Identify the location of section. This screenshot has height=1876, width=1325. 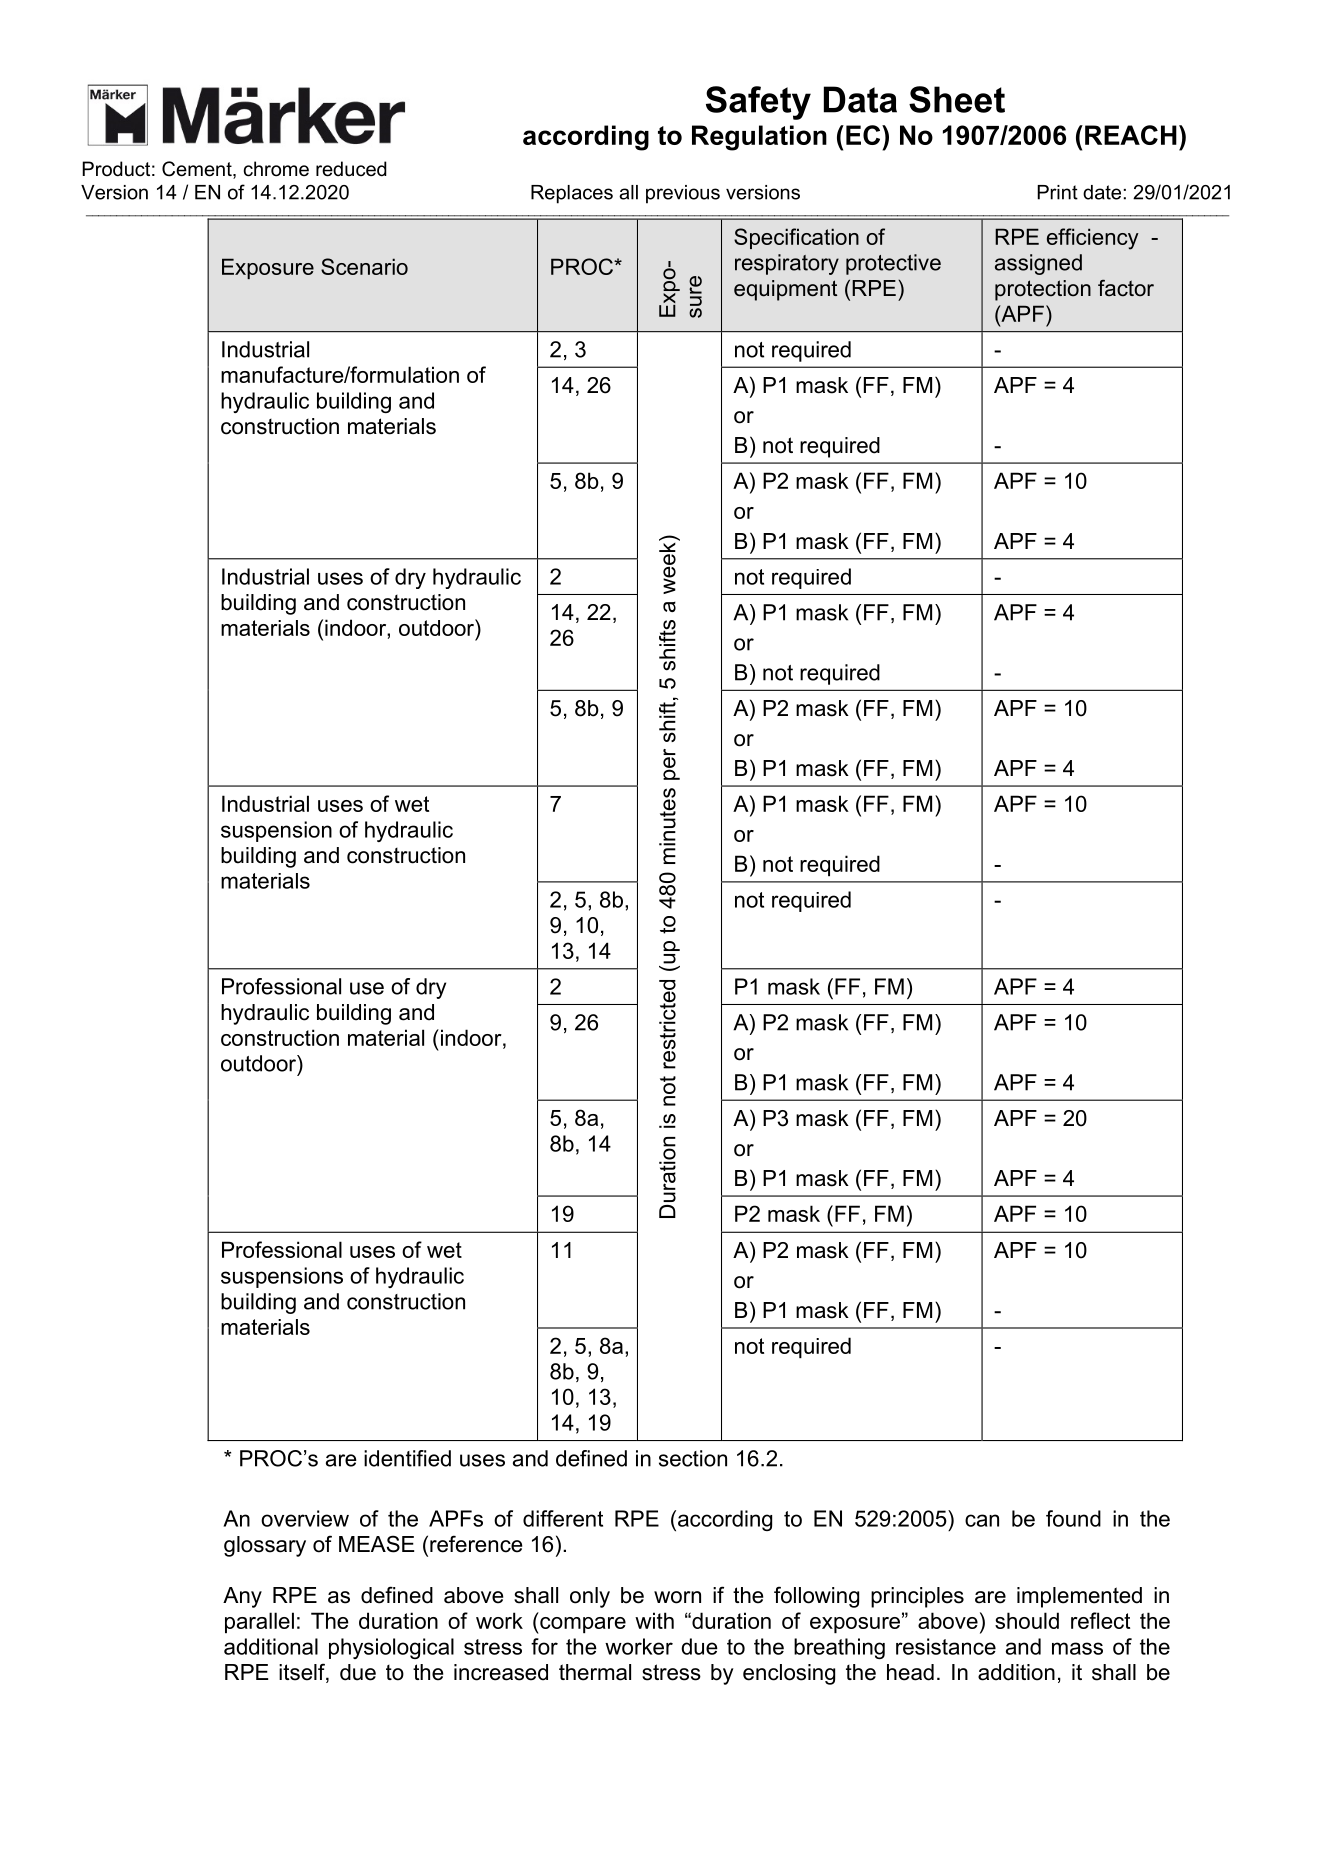
(693, 1458).
